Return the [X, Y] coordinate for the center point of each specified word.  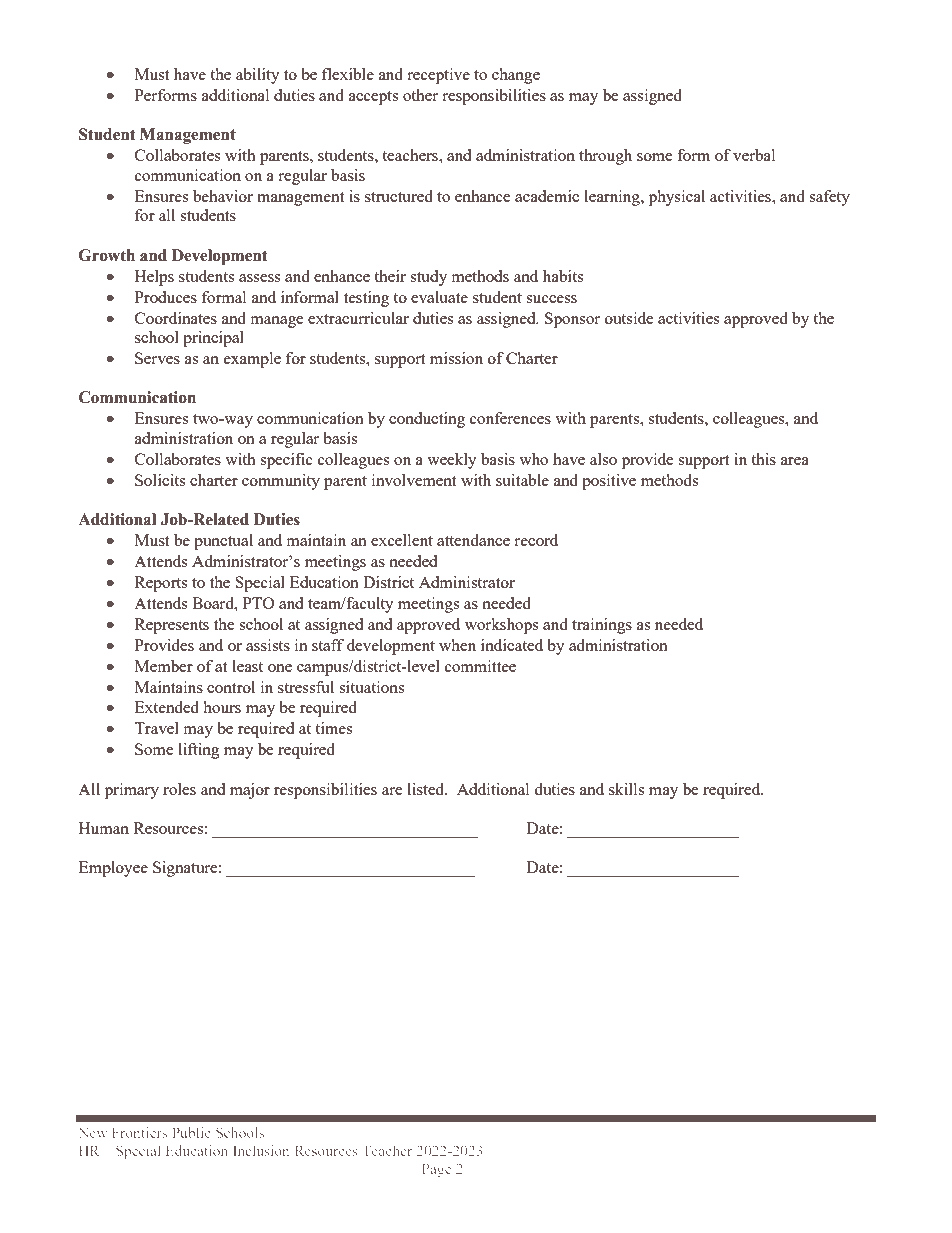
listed [427, 789]
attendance [473, 540]
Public [191, 1132]
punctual [223, 542]
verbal [754, 155]
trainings [602, 626]
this [763, 459]
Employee [113, 869]
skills [626, 789]
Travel [156, 728]
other [420, 95]
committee [480, 666]
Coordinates [176, 318]
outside [629, 318]
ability [258, 76]
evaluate [439, 297]
